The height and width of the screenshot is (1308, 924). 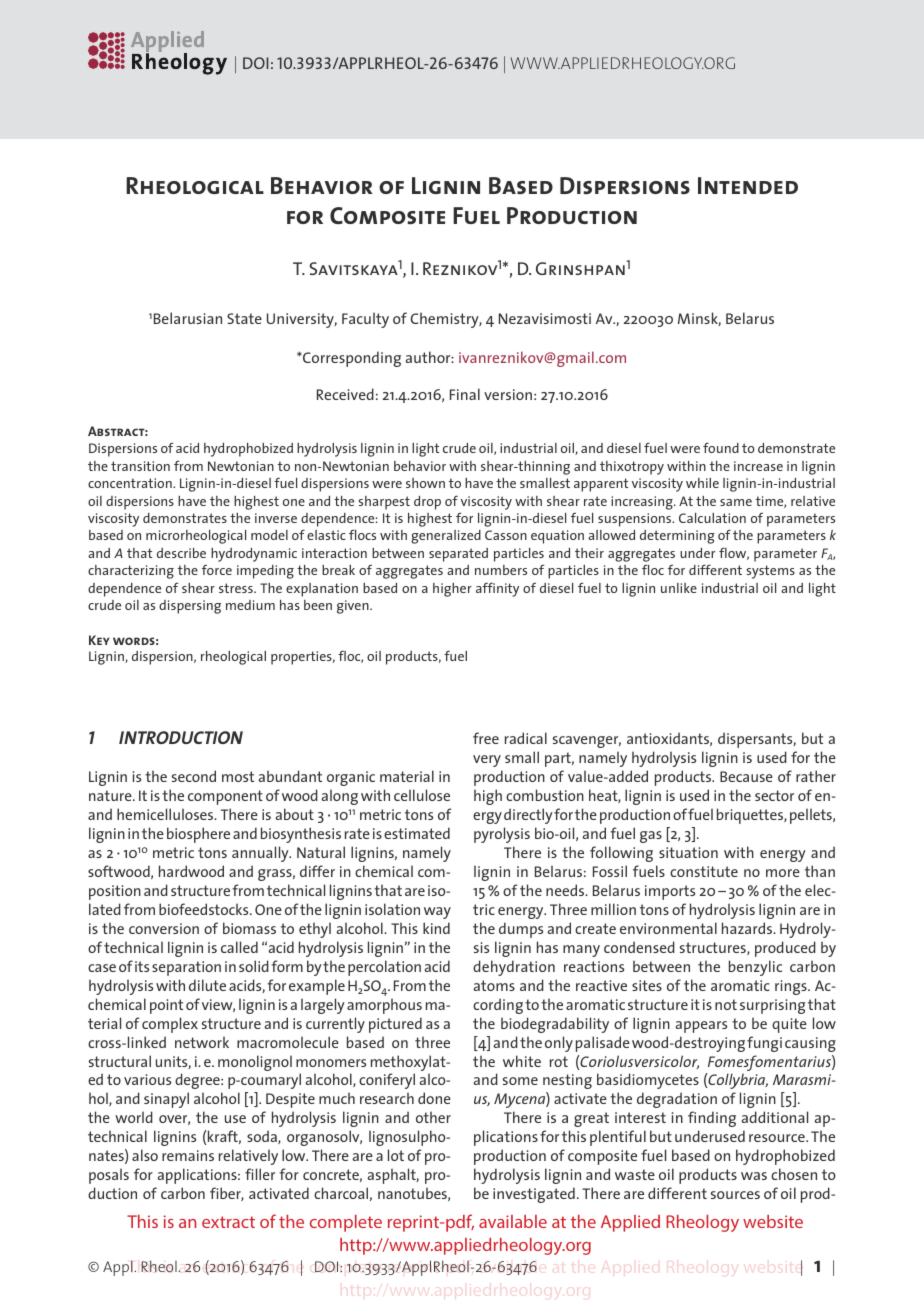 What do you see at coordinates (735, 1195) in the screenshot?
I see `sources` at bounding box center [735, 1195].
